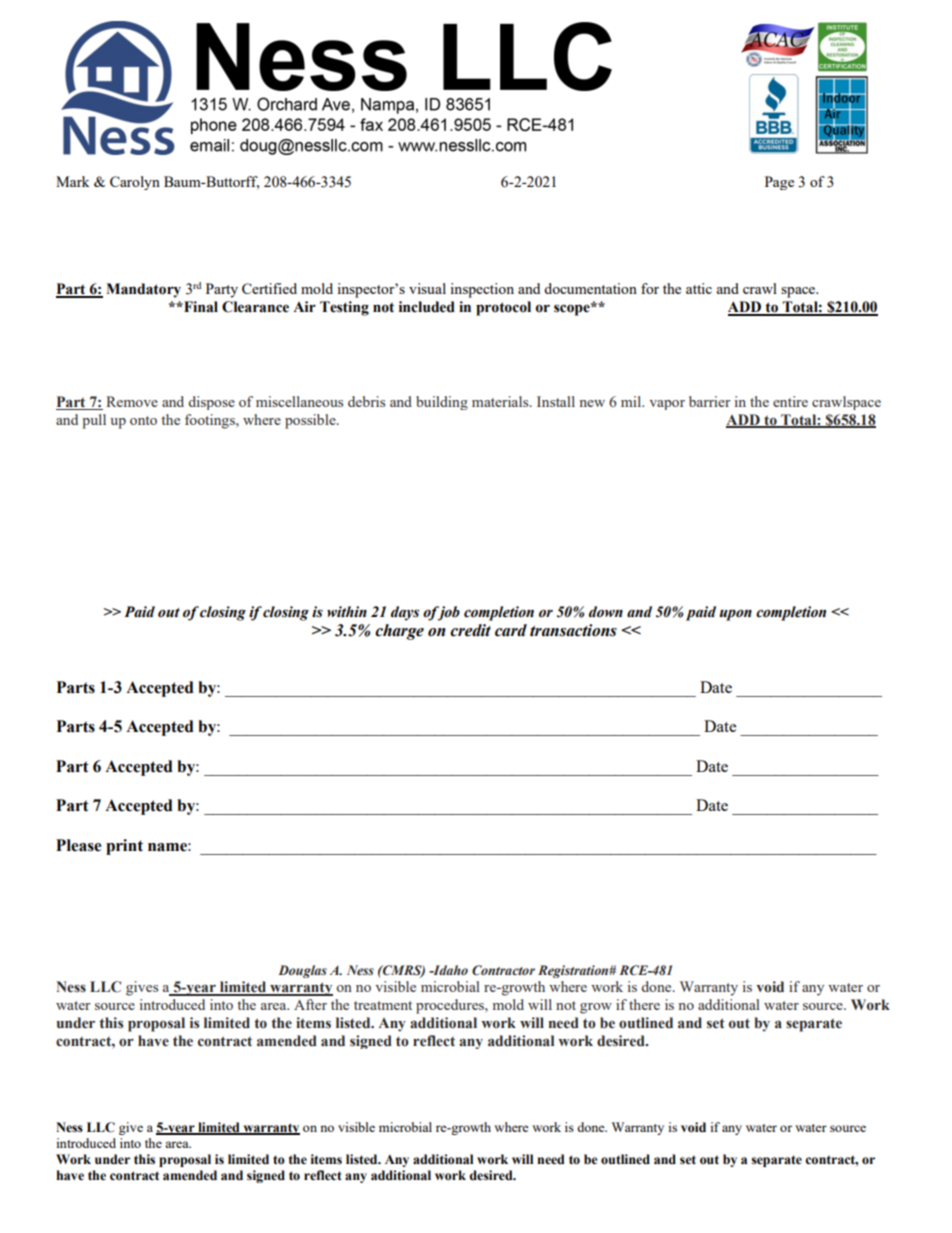  What do you see at coordinates (779, 183) in the page?
I see `Page` at bounding box center [779, 183].
